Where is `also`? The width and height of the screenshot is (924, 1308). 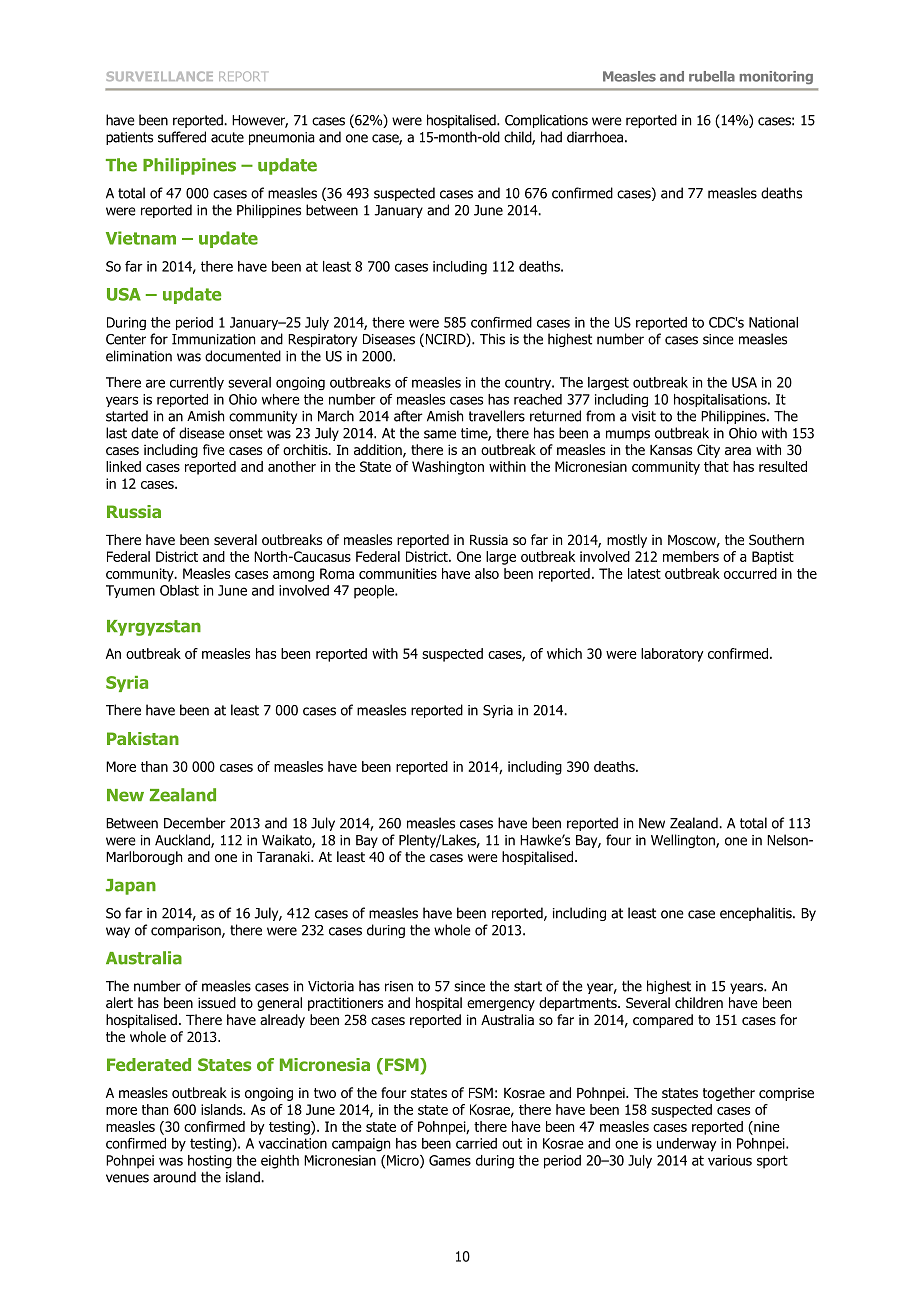 also is located at coordinates (487, 573).
